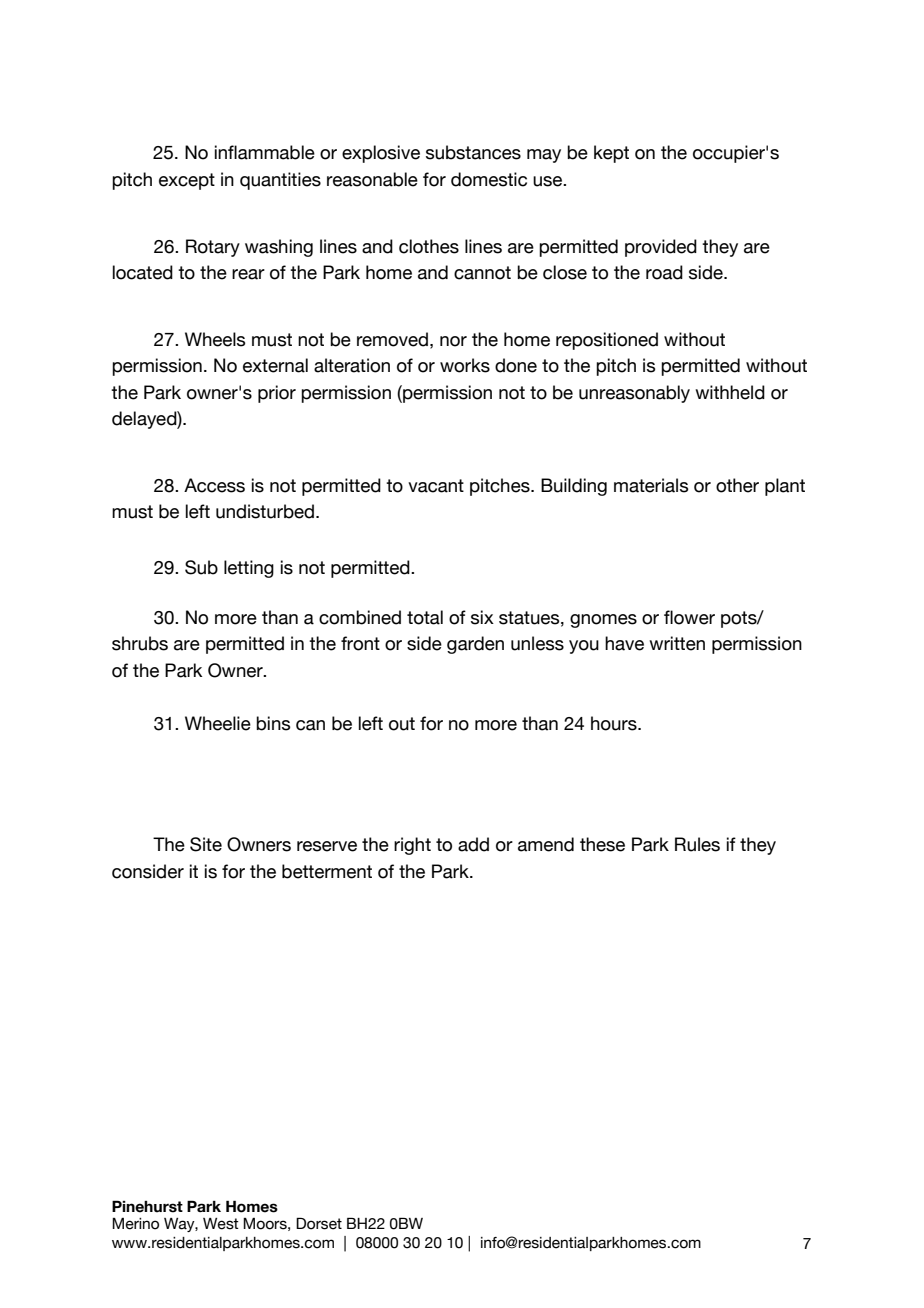 This screenshot has height=1308, width=924. What do you see at coordinates (661, 248) in the screenshot?
I see `provided` at bounding box center [661, 248].
